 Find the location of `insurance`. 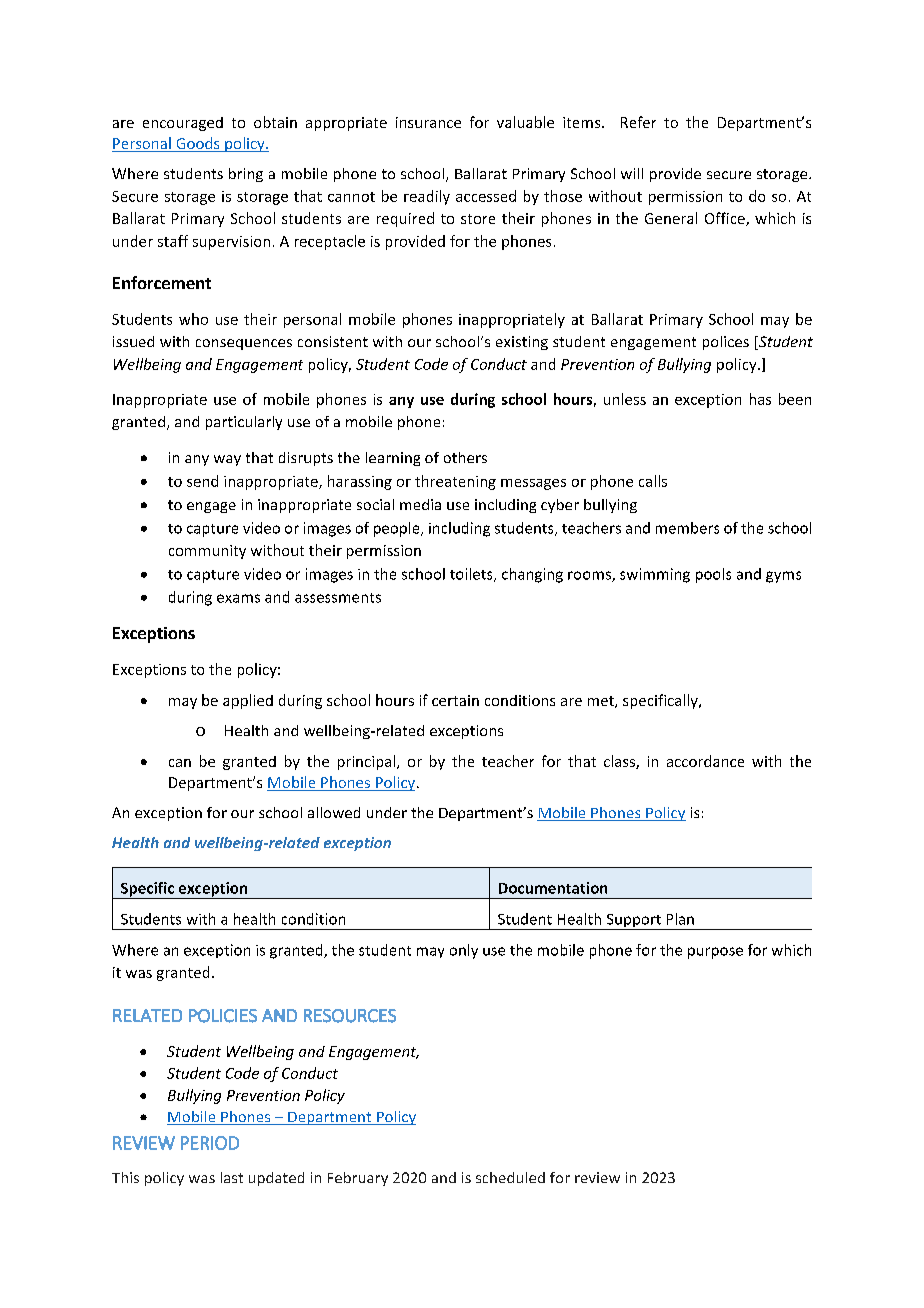

insurance is located at coordinates (428, 122).
